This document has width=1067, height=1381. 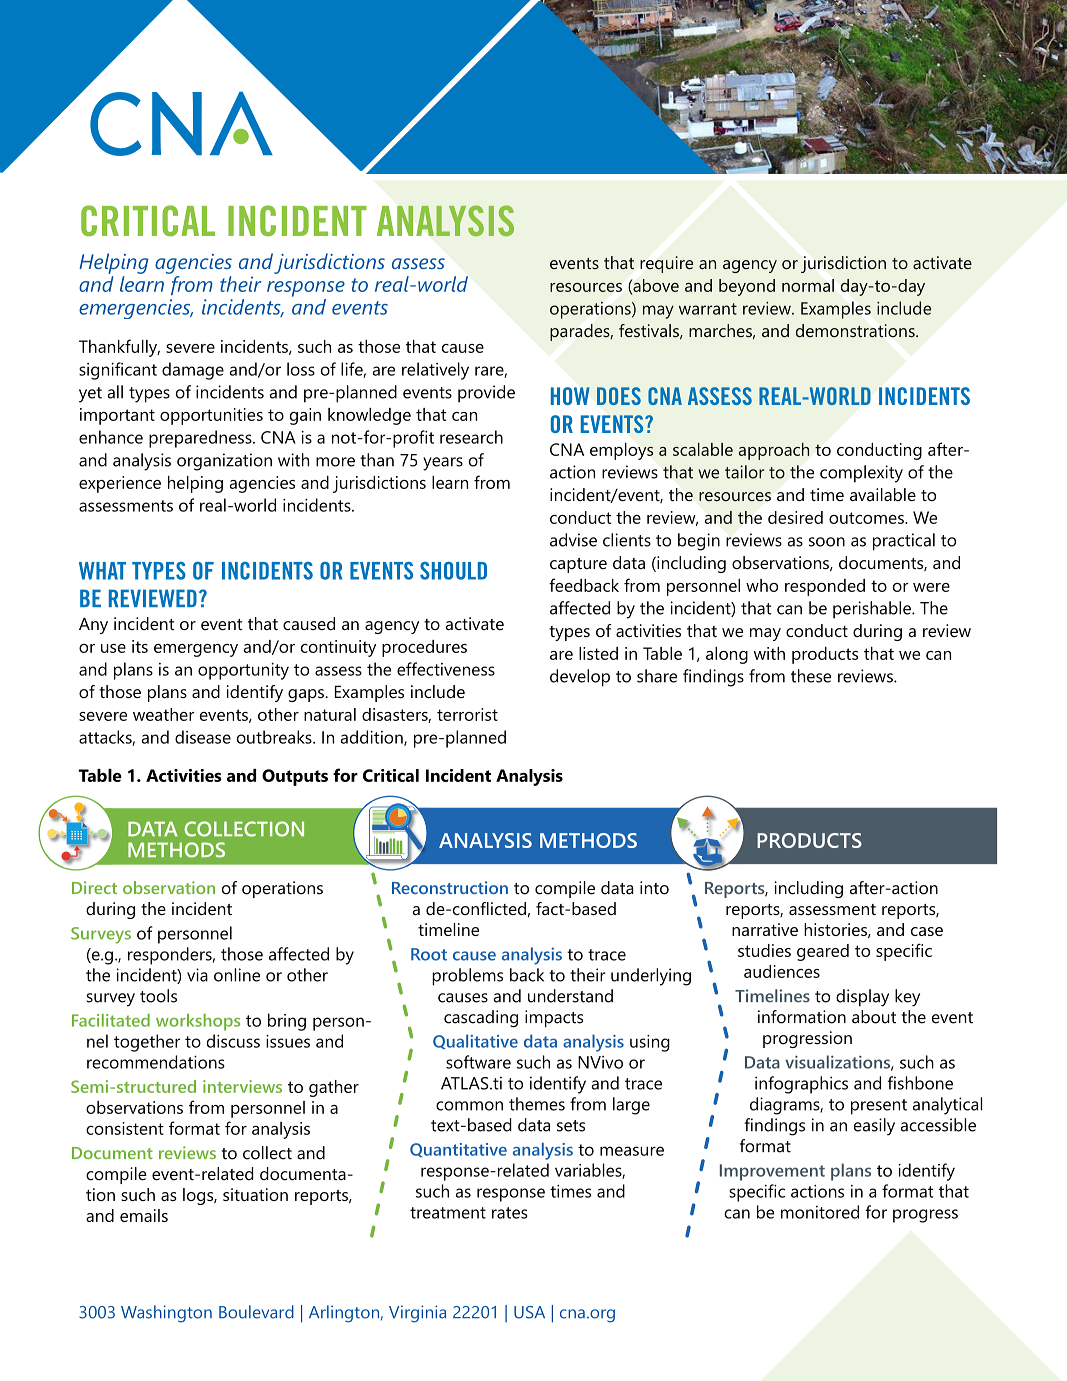 What do you see at coordinates (373, 738) in the document?
I see `addition` at bounding box center [373, 738].
